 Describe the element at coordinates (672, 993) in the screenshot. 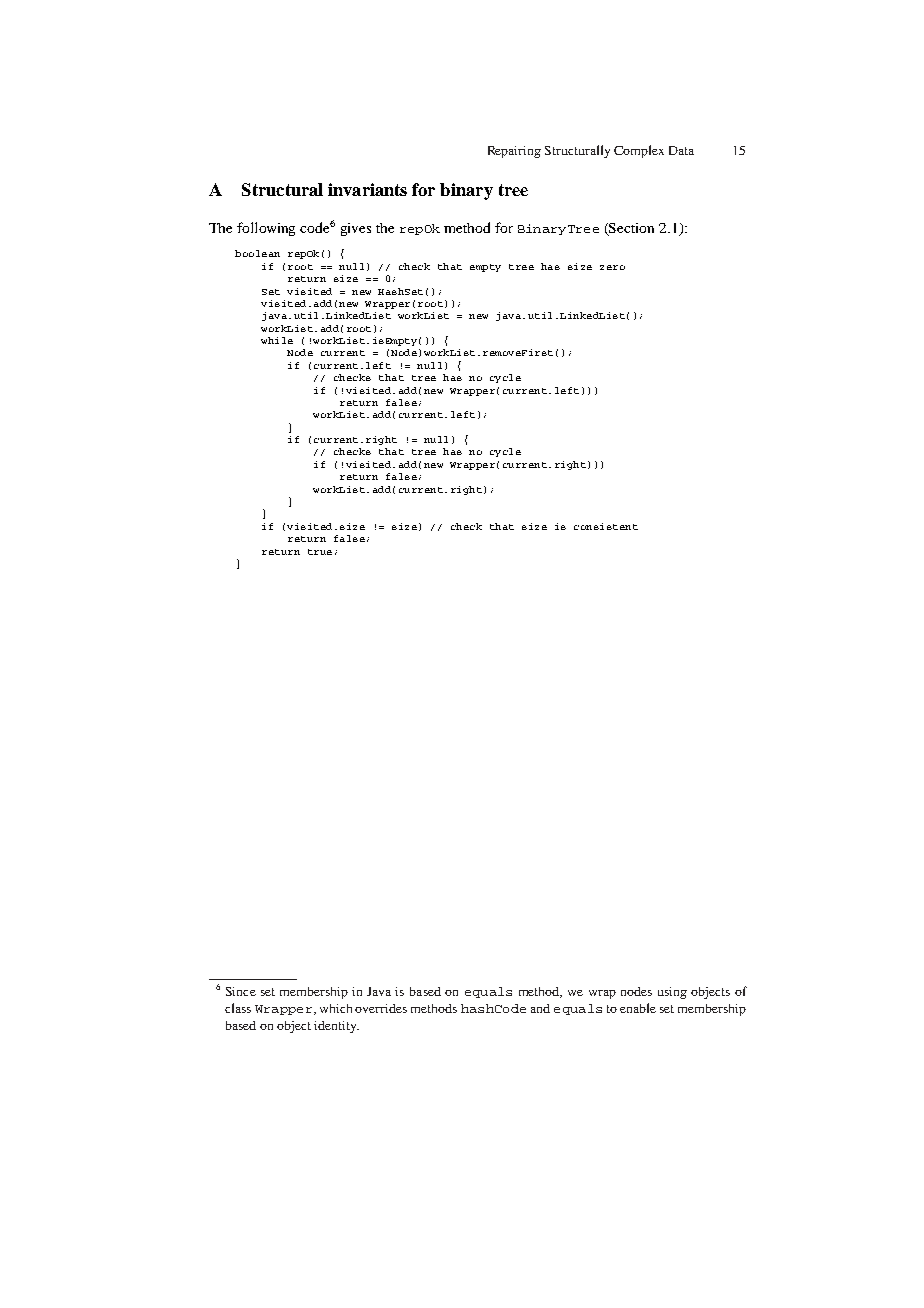

I see `using` at that location.
